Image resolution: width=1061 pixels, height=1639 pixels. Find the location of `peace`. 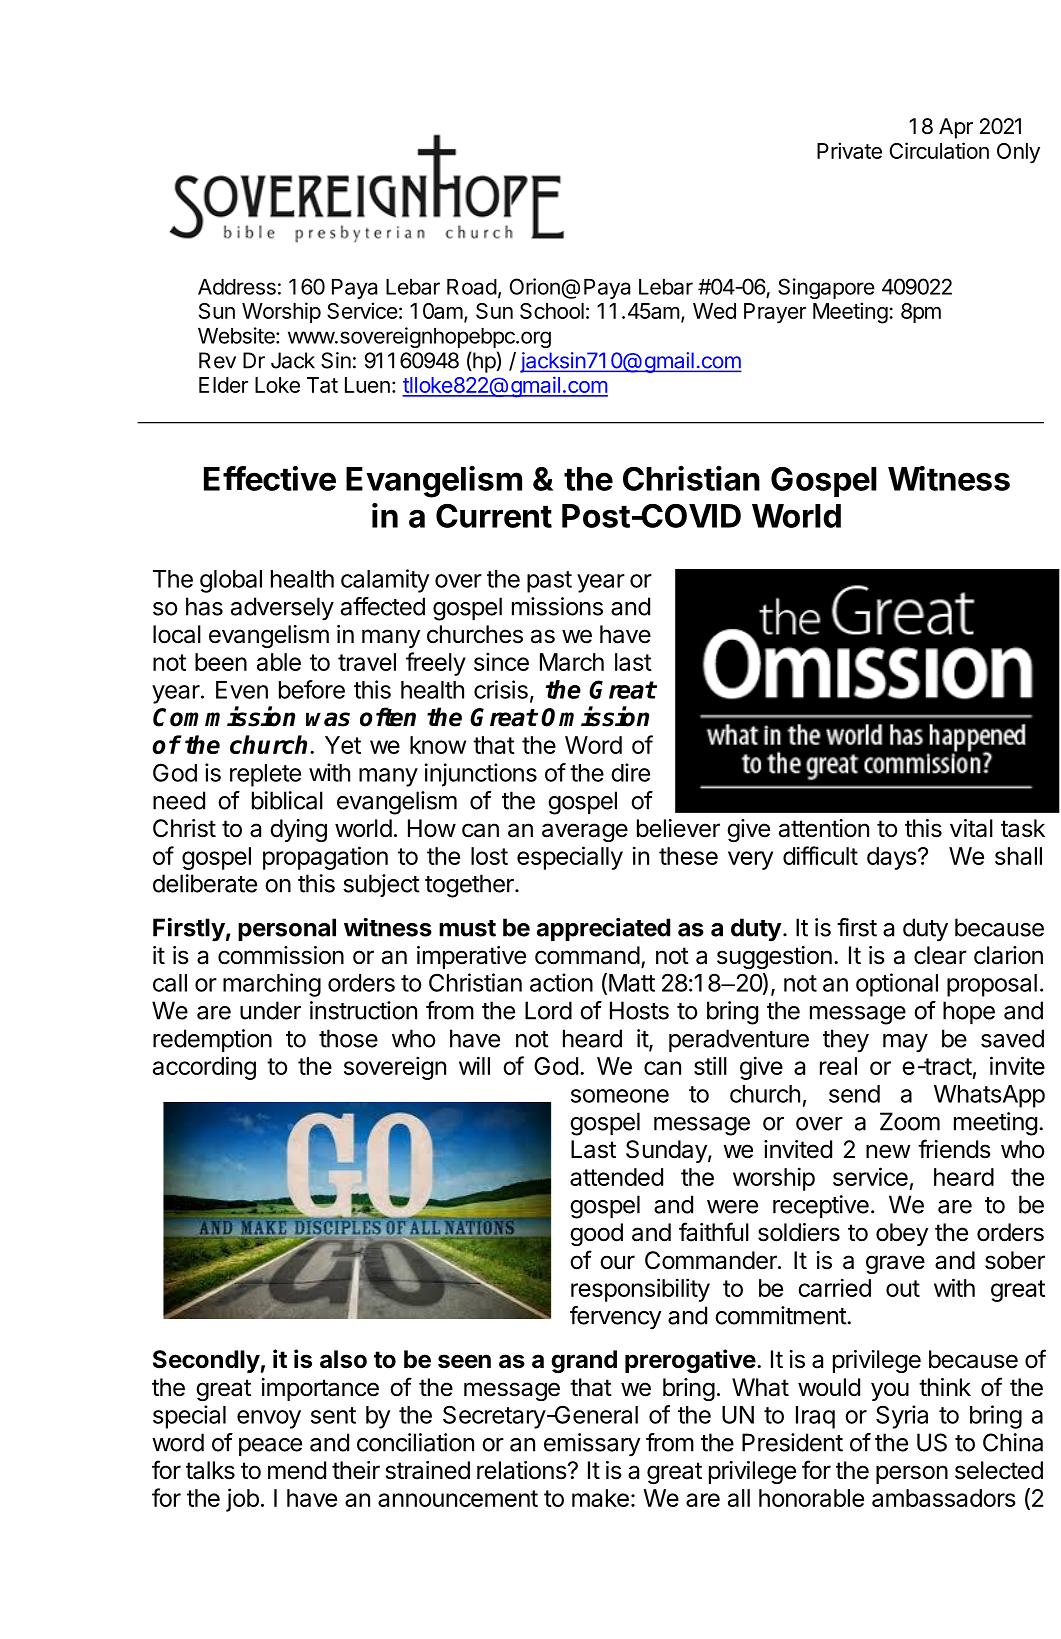

peace is located at coordinates (270, 1447).
